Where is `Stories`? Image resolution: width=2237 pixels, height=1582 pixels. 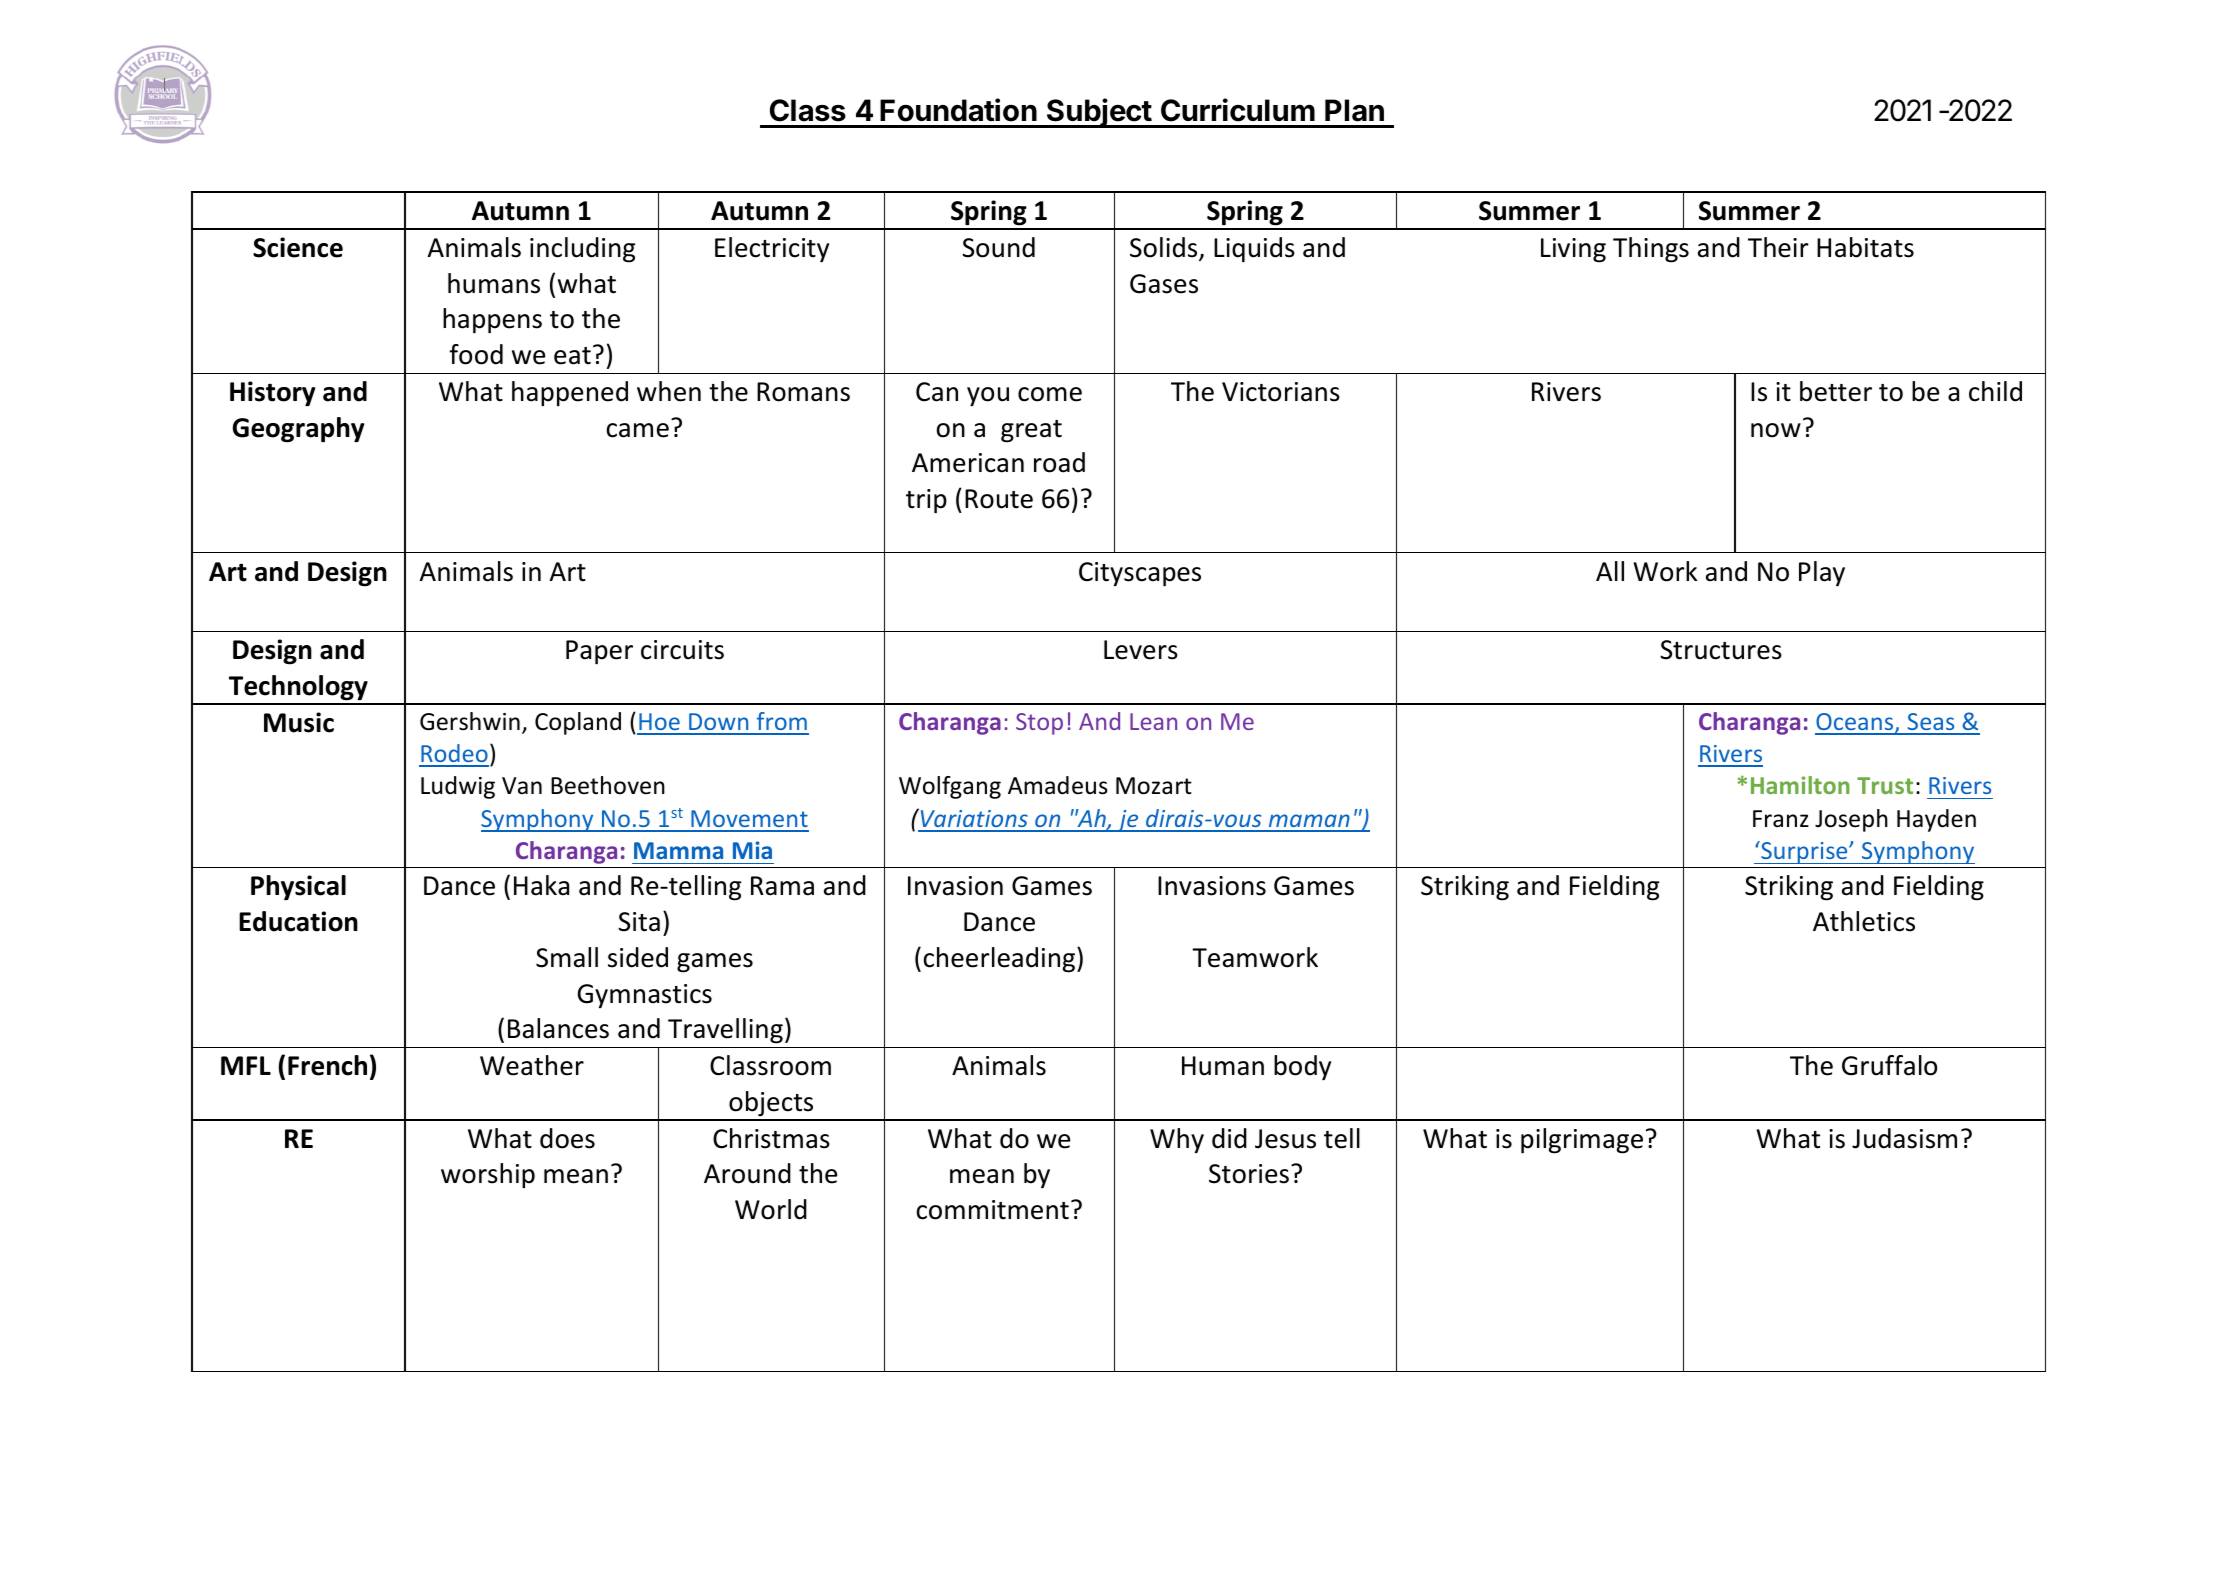 Stories is located at coordinates (1249, 1174).
